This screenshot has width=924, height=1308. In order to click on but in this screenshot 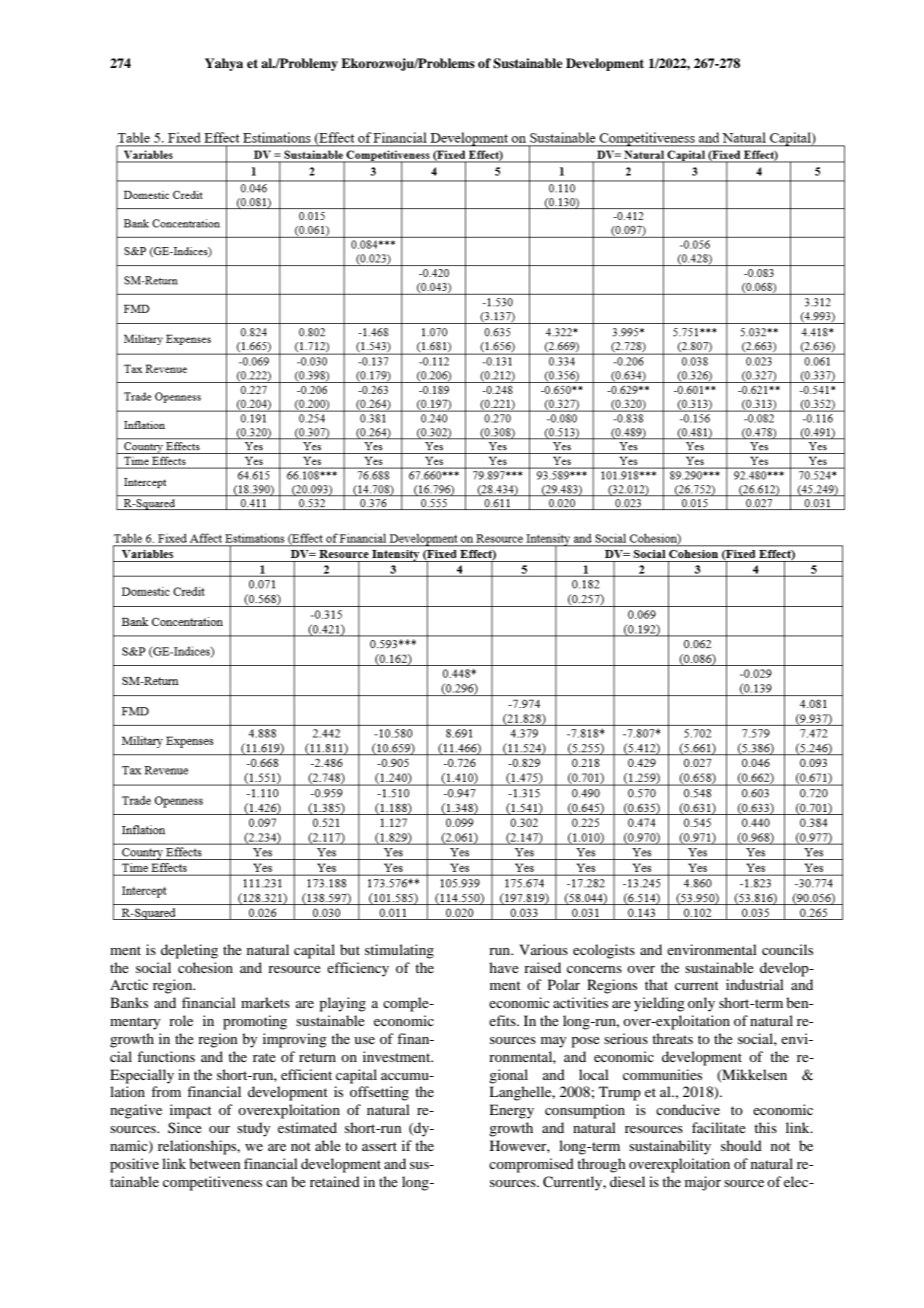, I will do `click(350, 949)`.
